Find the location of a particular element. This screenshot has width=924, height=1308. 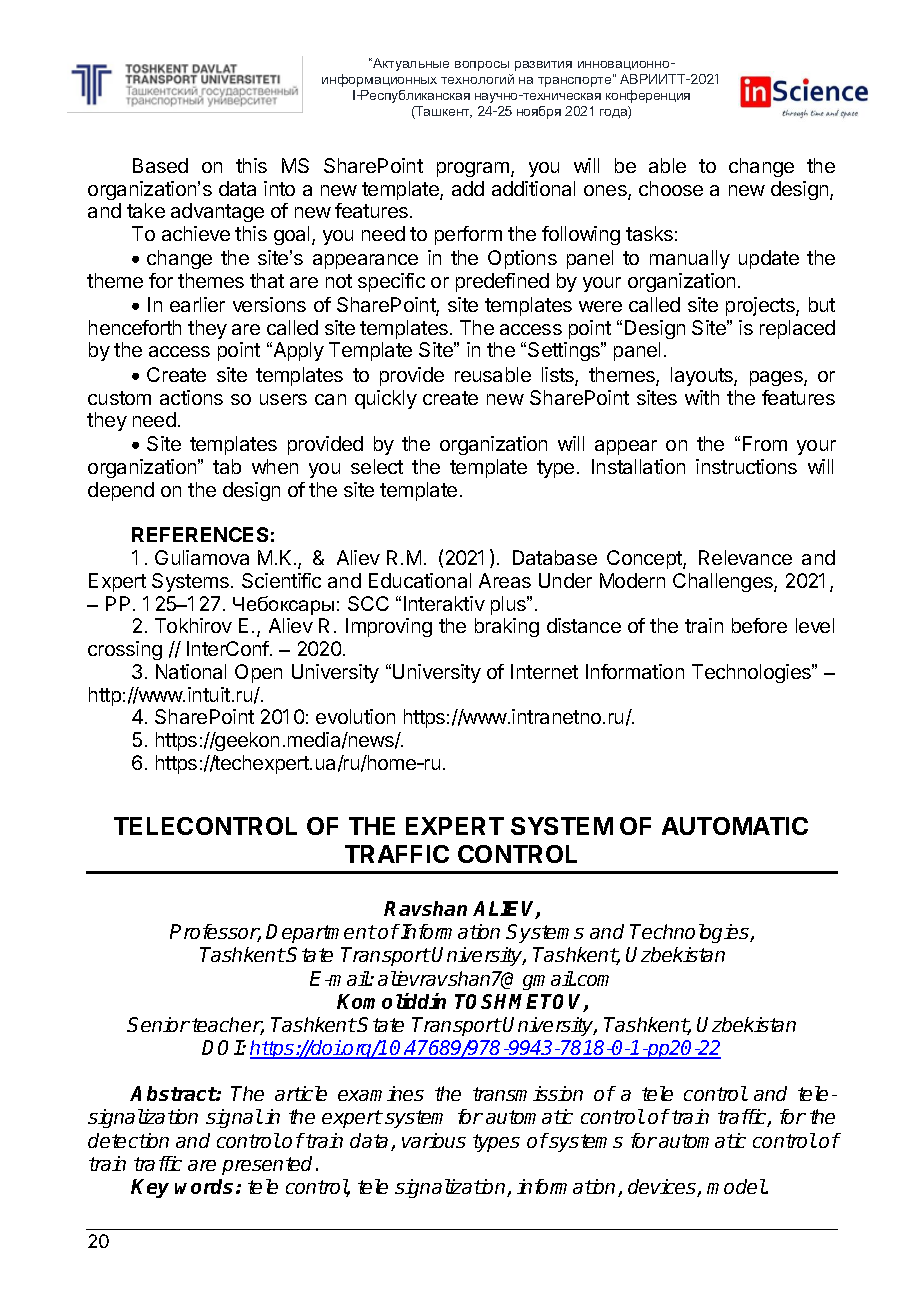

choose is located at coordinates (671, 188).
